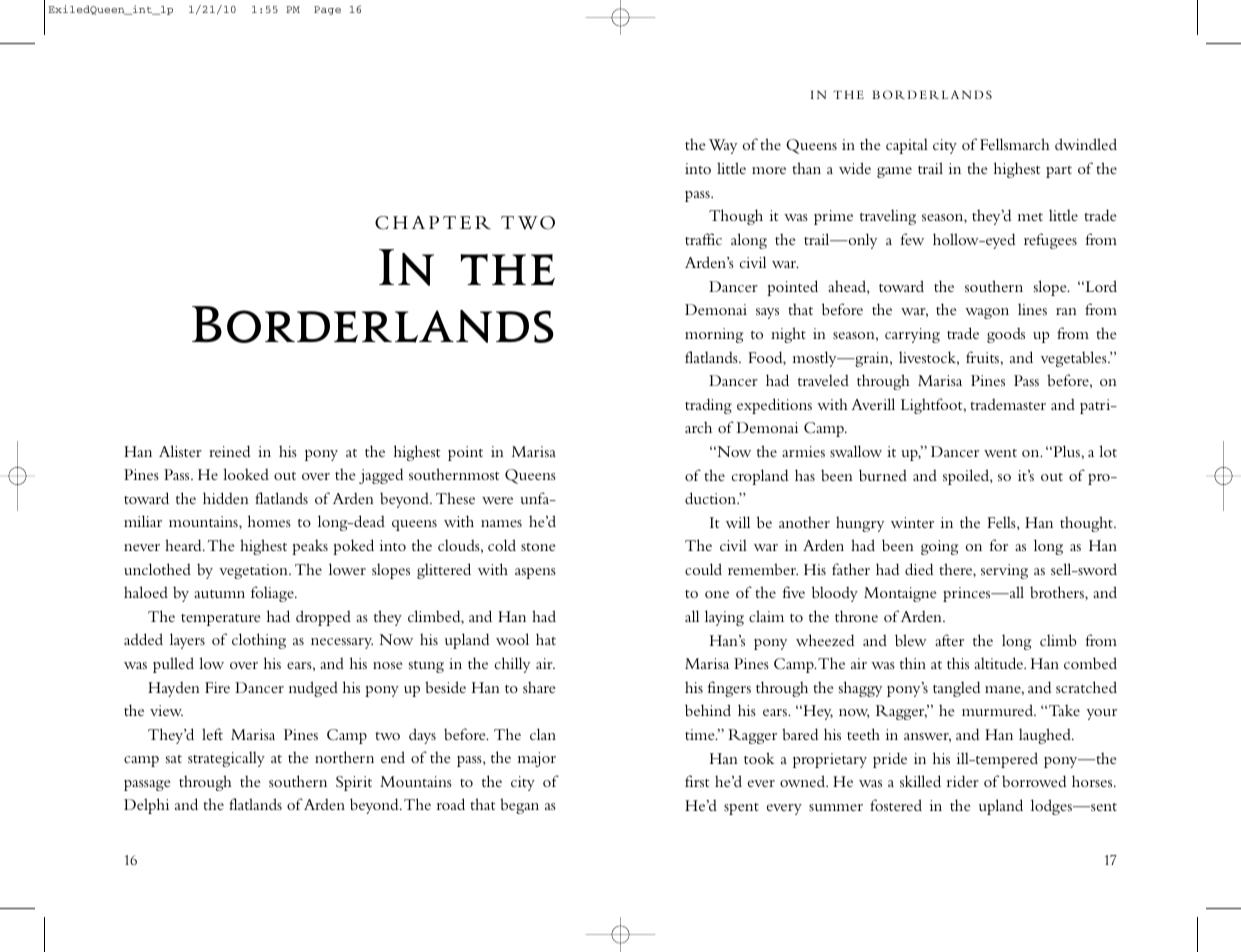  Describe the element at coordinates (723, 146) in the screenshot. I see `Way` at that location.
